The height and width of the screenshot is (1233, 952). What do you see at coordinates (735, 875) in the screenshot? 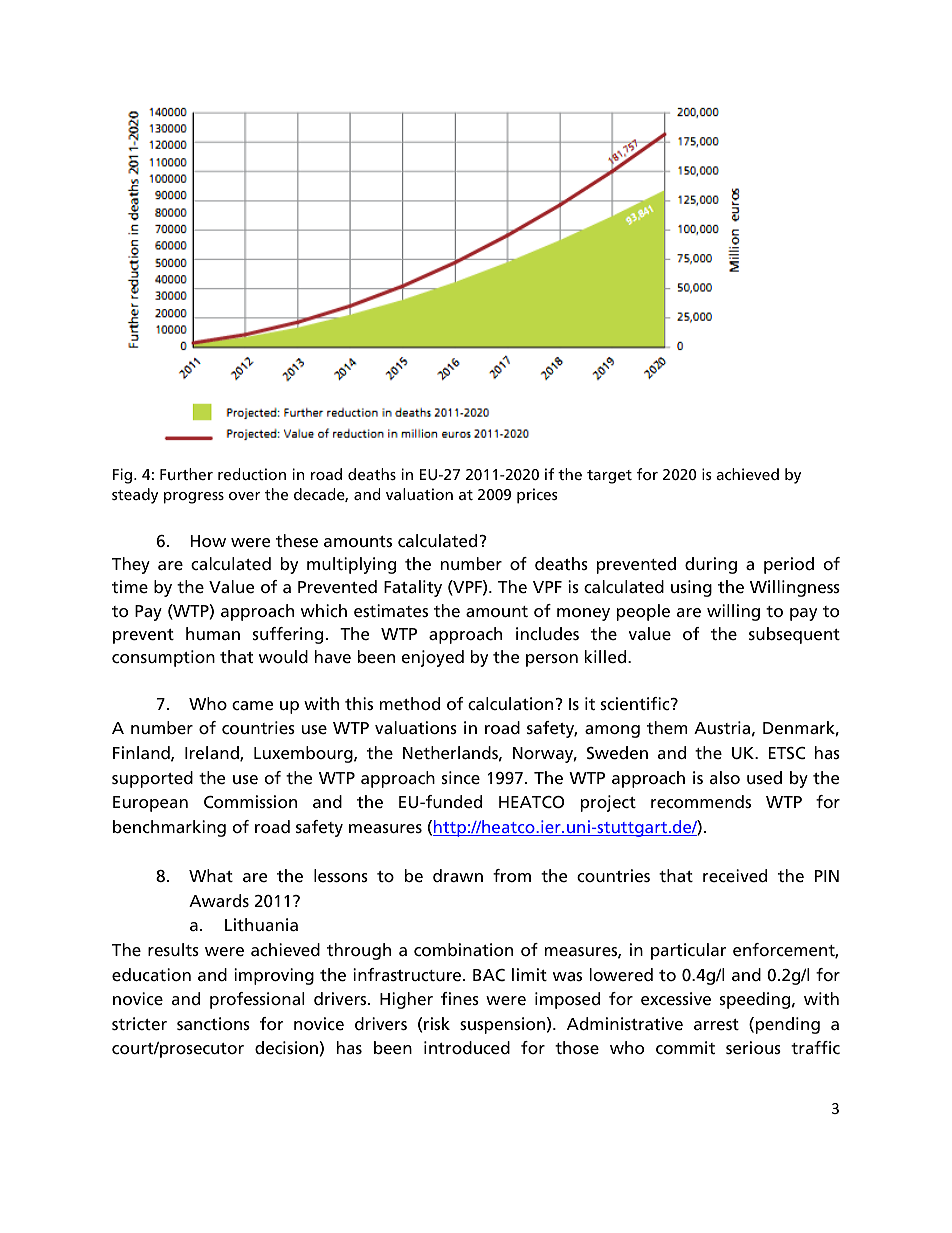
I see `received` at bounding box center [735, 875].
